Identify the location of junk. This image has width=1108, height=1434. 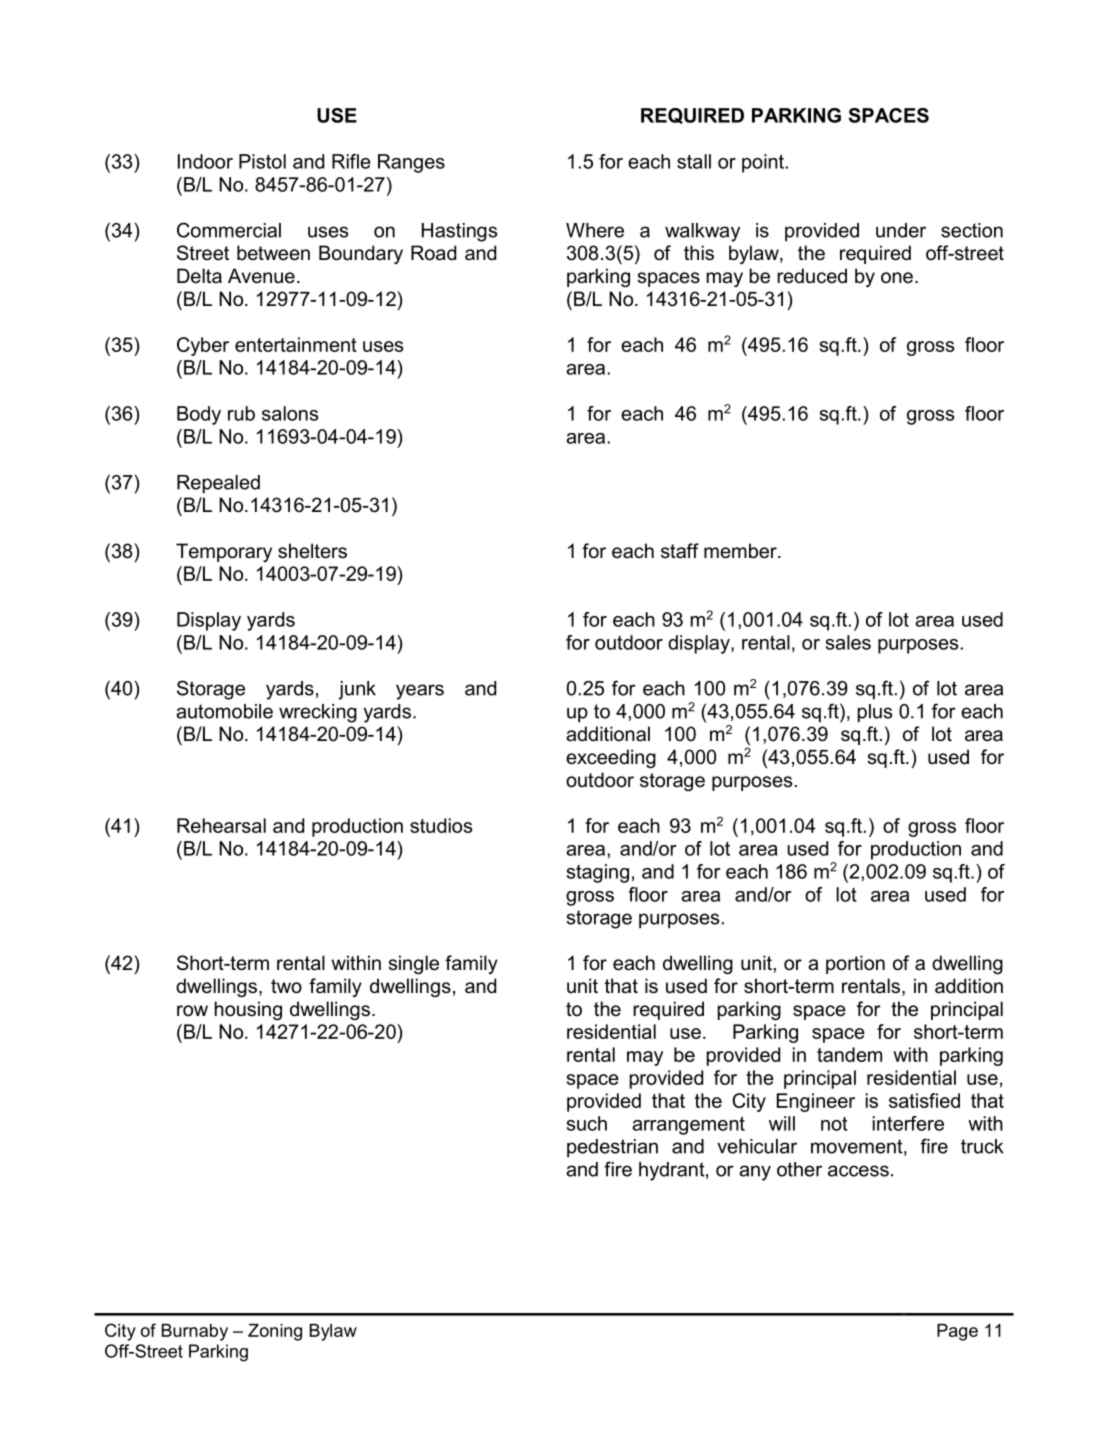
(357, 690).
